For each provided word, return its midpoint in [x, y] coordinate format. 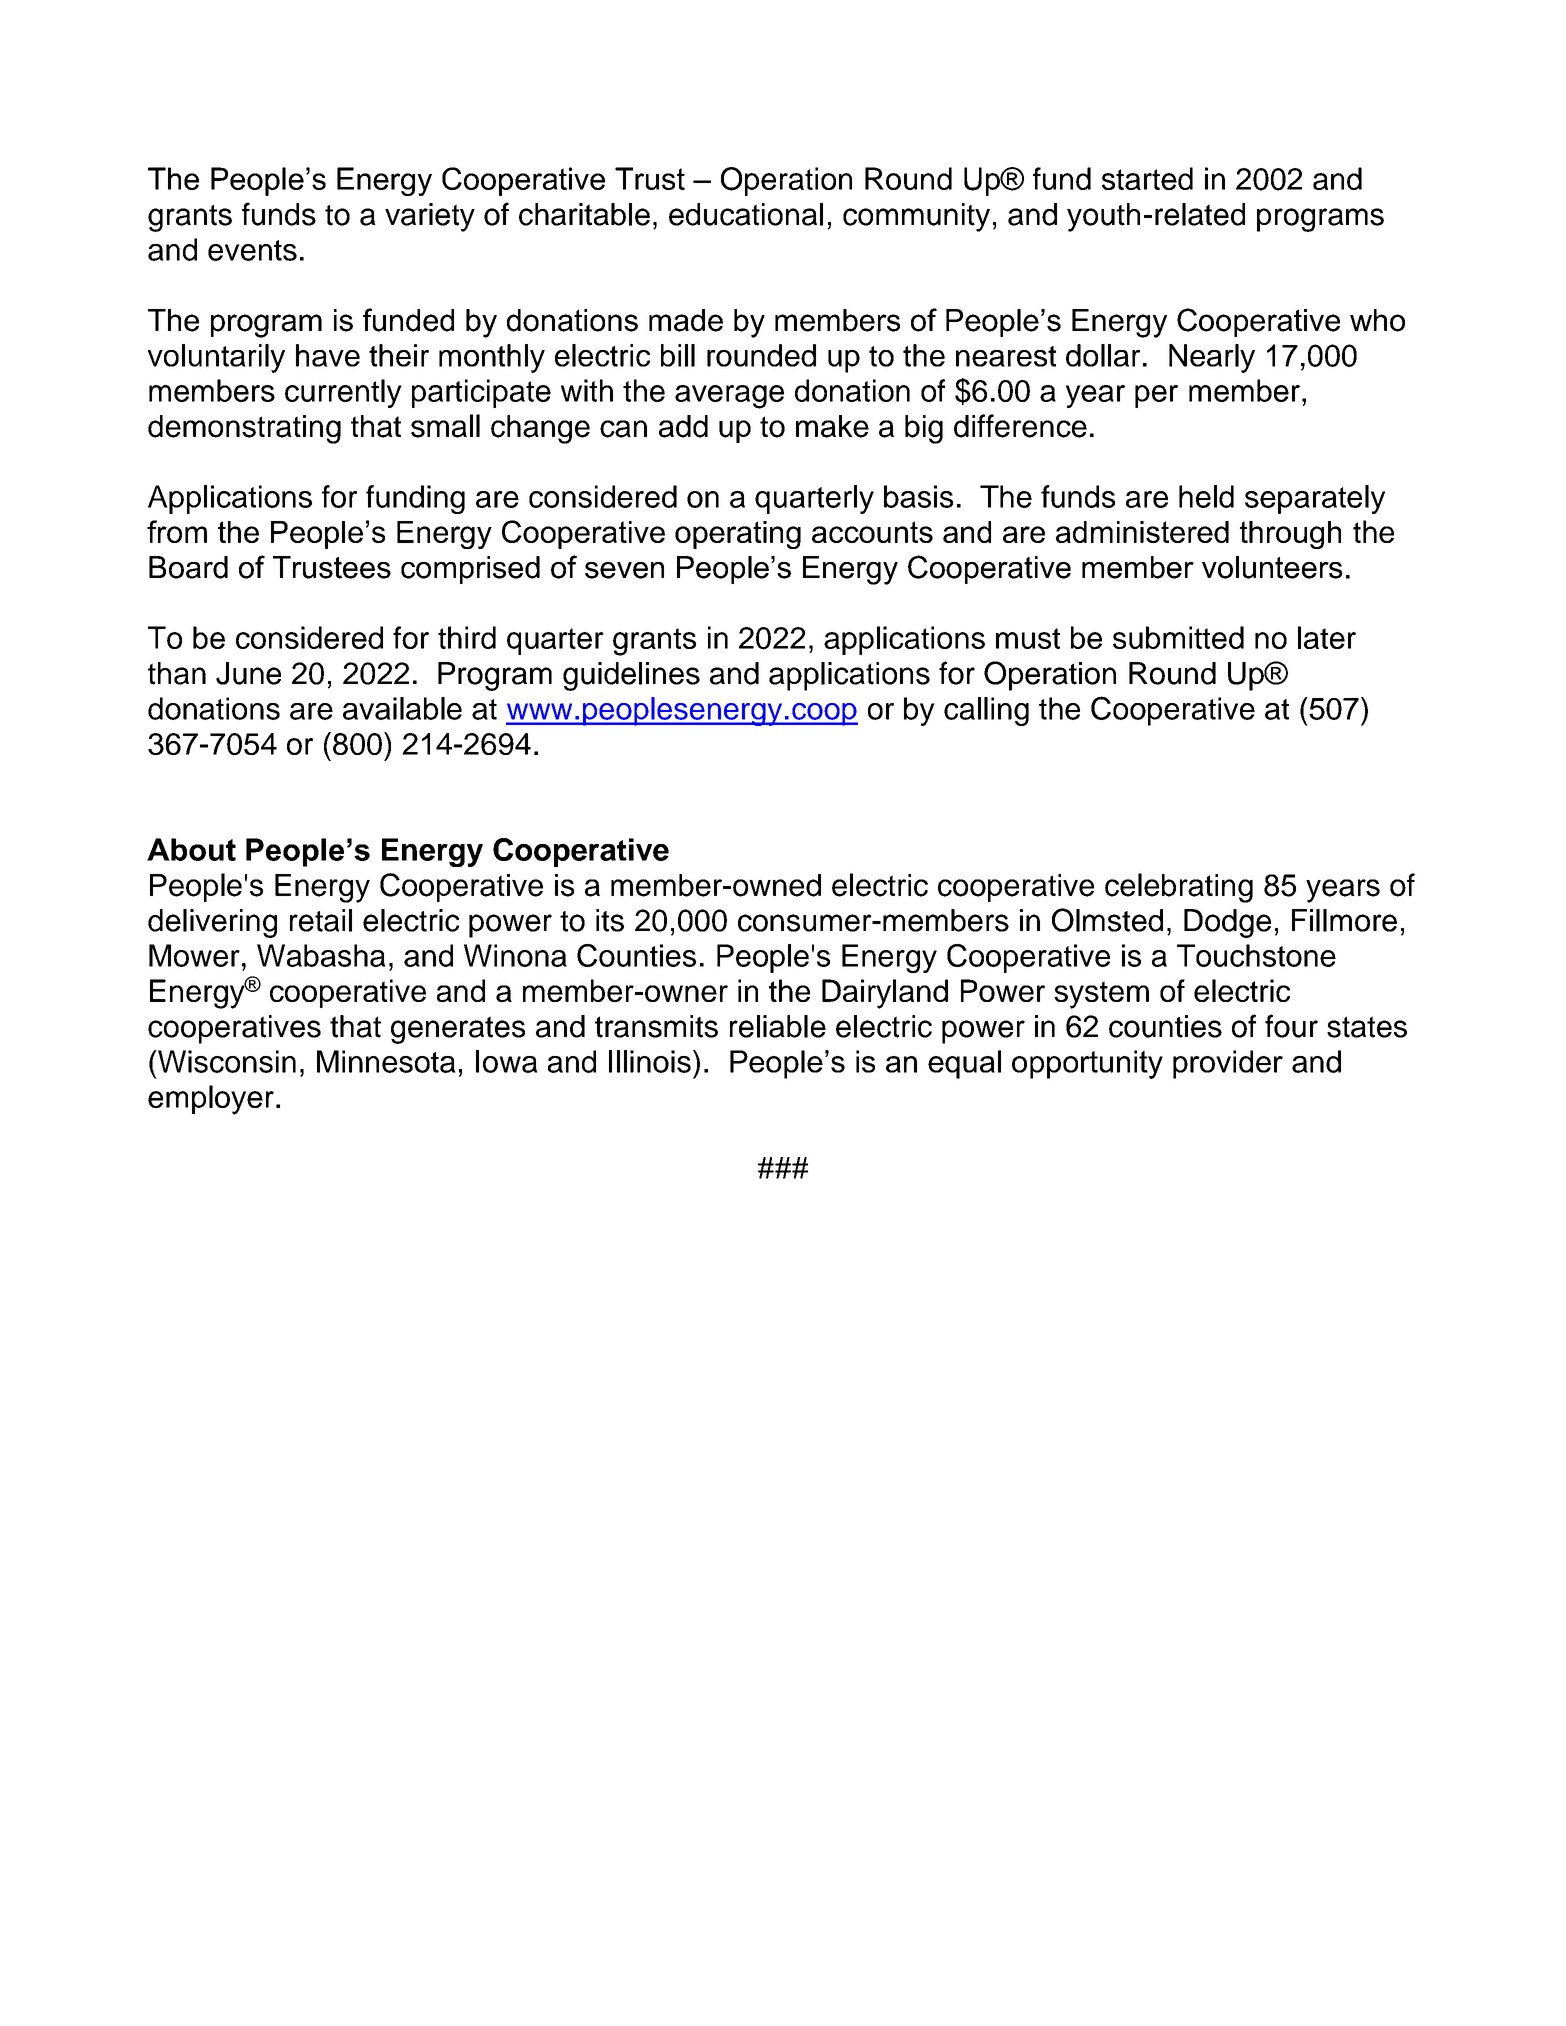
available [402, 708]
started [1147, 178]
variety [430, 217]
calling [986, 711]
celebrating [1179, 888]
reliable [778, 1026]
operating [738, 535]
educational [746, 214]
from [177, 531]
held [1206, 496]
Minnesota [386, 1061]
